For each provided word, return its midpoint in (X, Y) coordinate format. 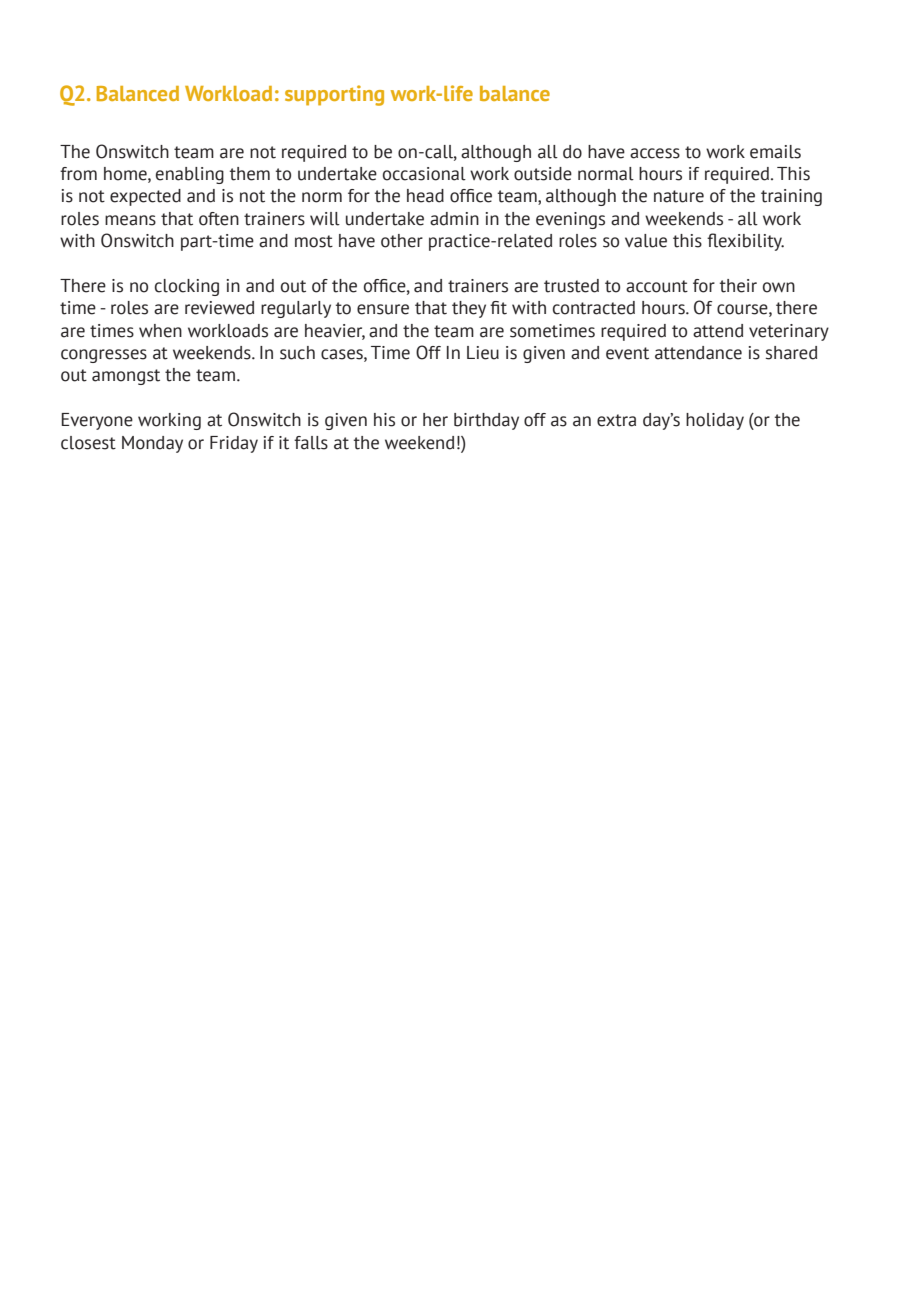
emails (775, 152)
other (402, 241)
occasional (424, 174)
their (738, 286)
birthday (486, 421)
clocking (187, 287)
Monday (152, 444)
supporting (334, 95)
